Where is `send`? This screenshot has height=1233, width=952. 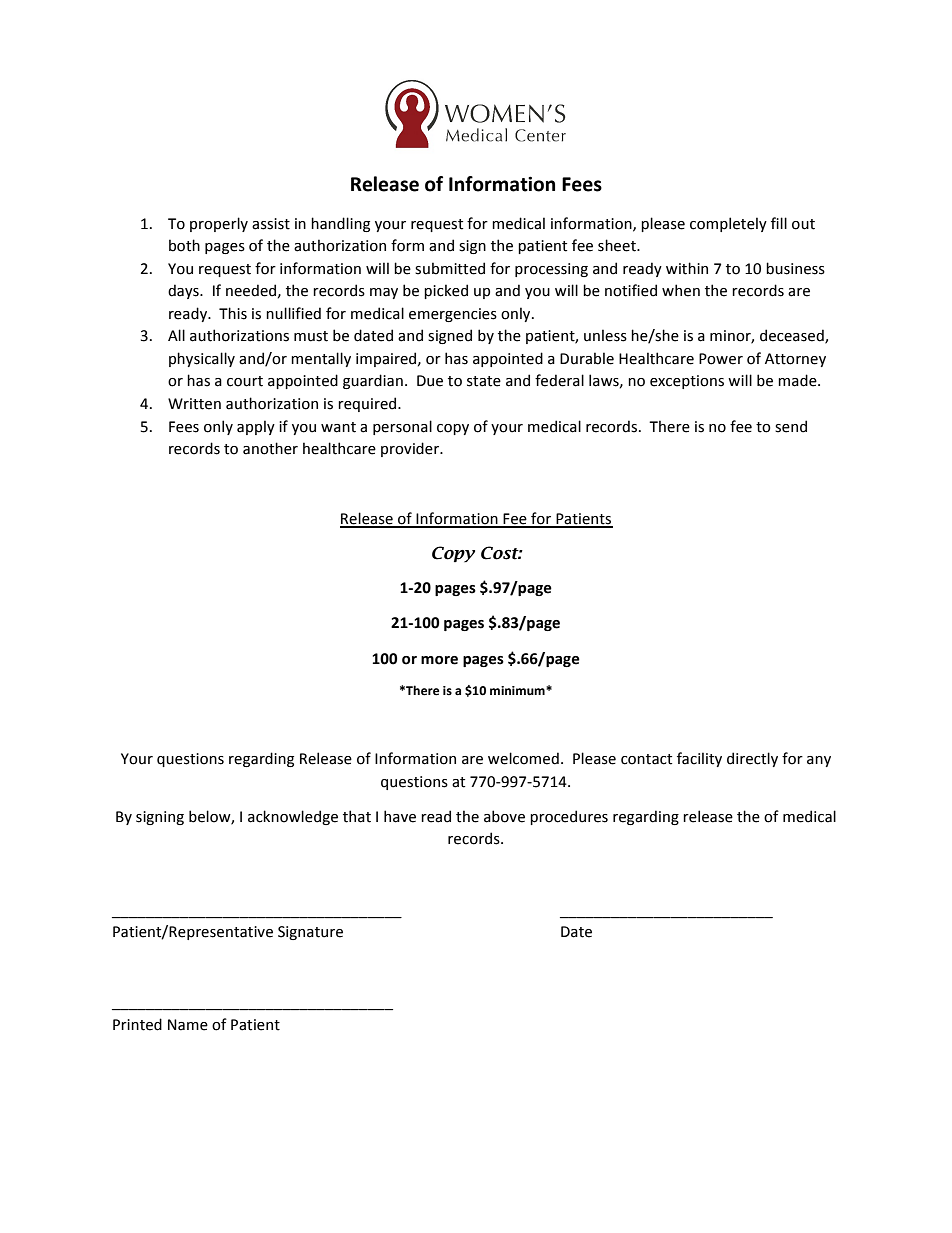 send is located at coordinates (791, 426).
